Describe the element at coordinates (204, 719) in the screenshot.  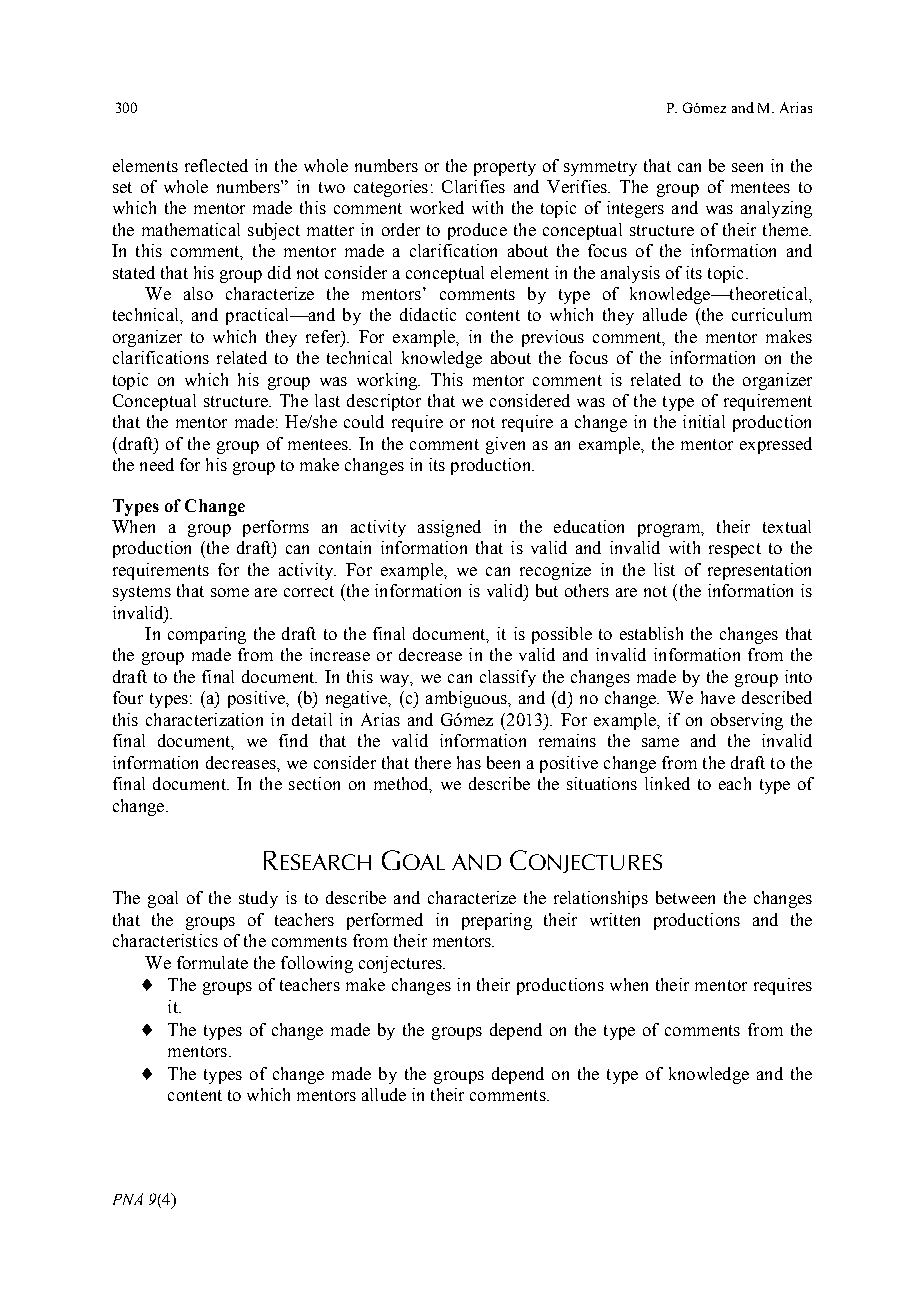
I see `characterization` at that location.
